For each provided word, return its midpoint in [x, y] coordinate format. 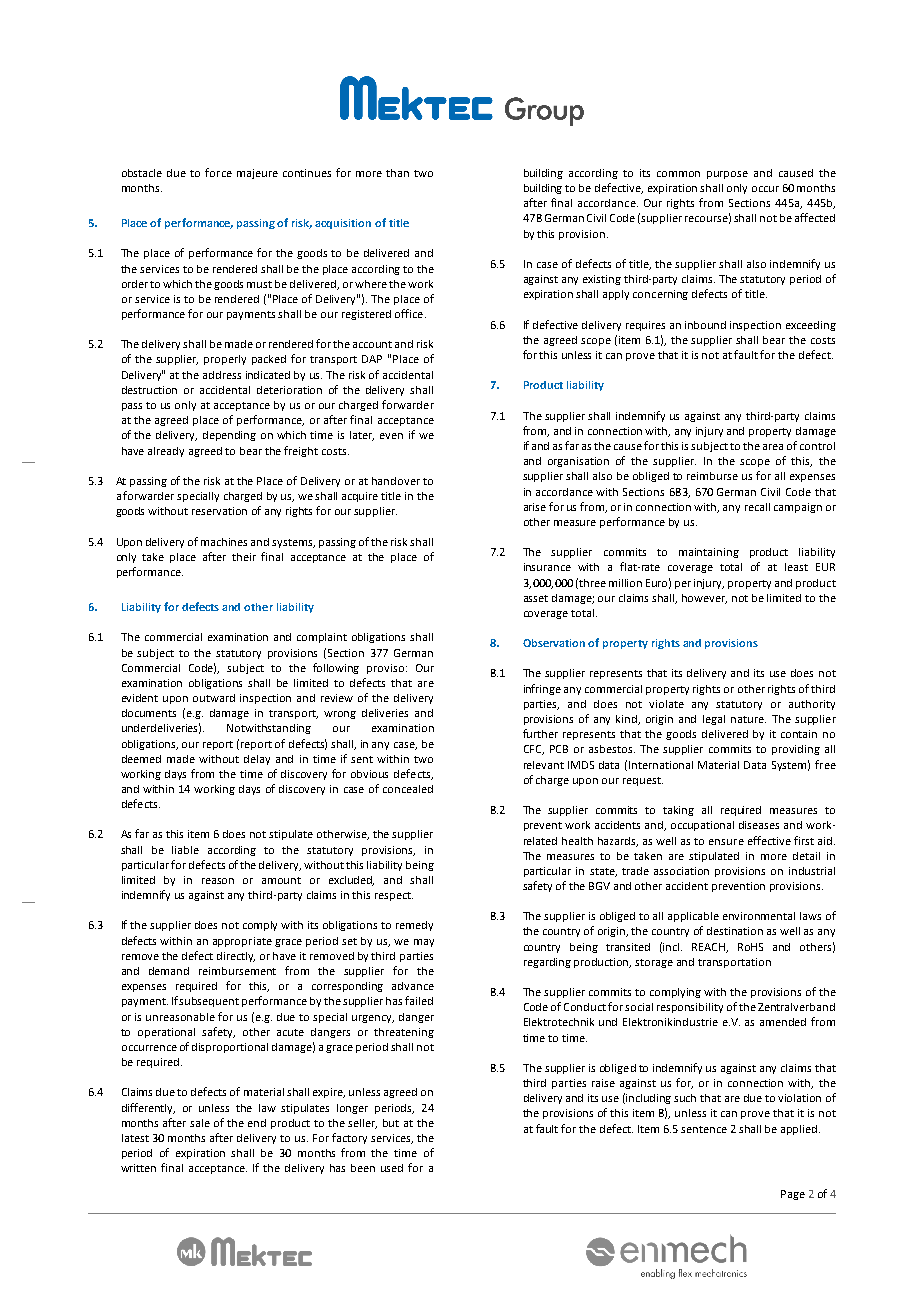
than [397, 173]
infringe [542, 689]
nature [748, 719]
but [391, 1123]
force [218, 172]
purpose [727, 175]
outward [214, 698]
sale [200, 1123]
